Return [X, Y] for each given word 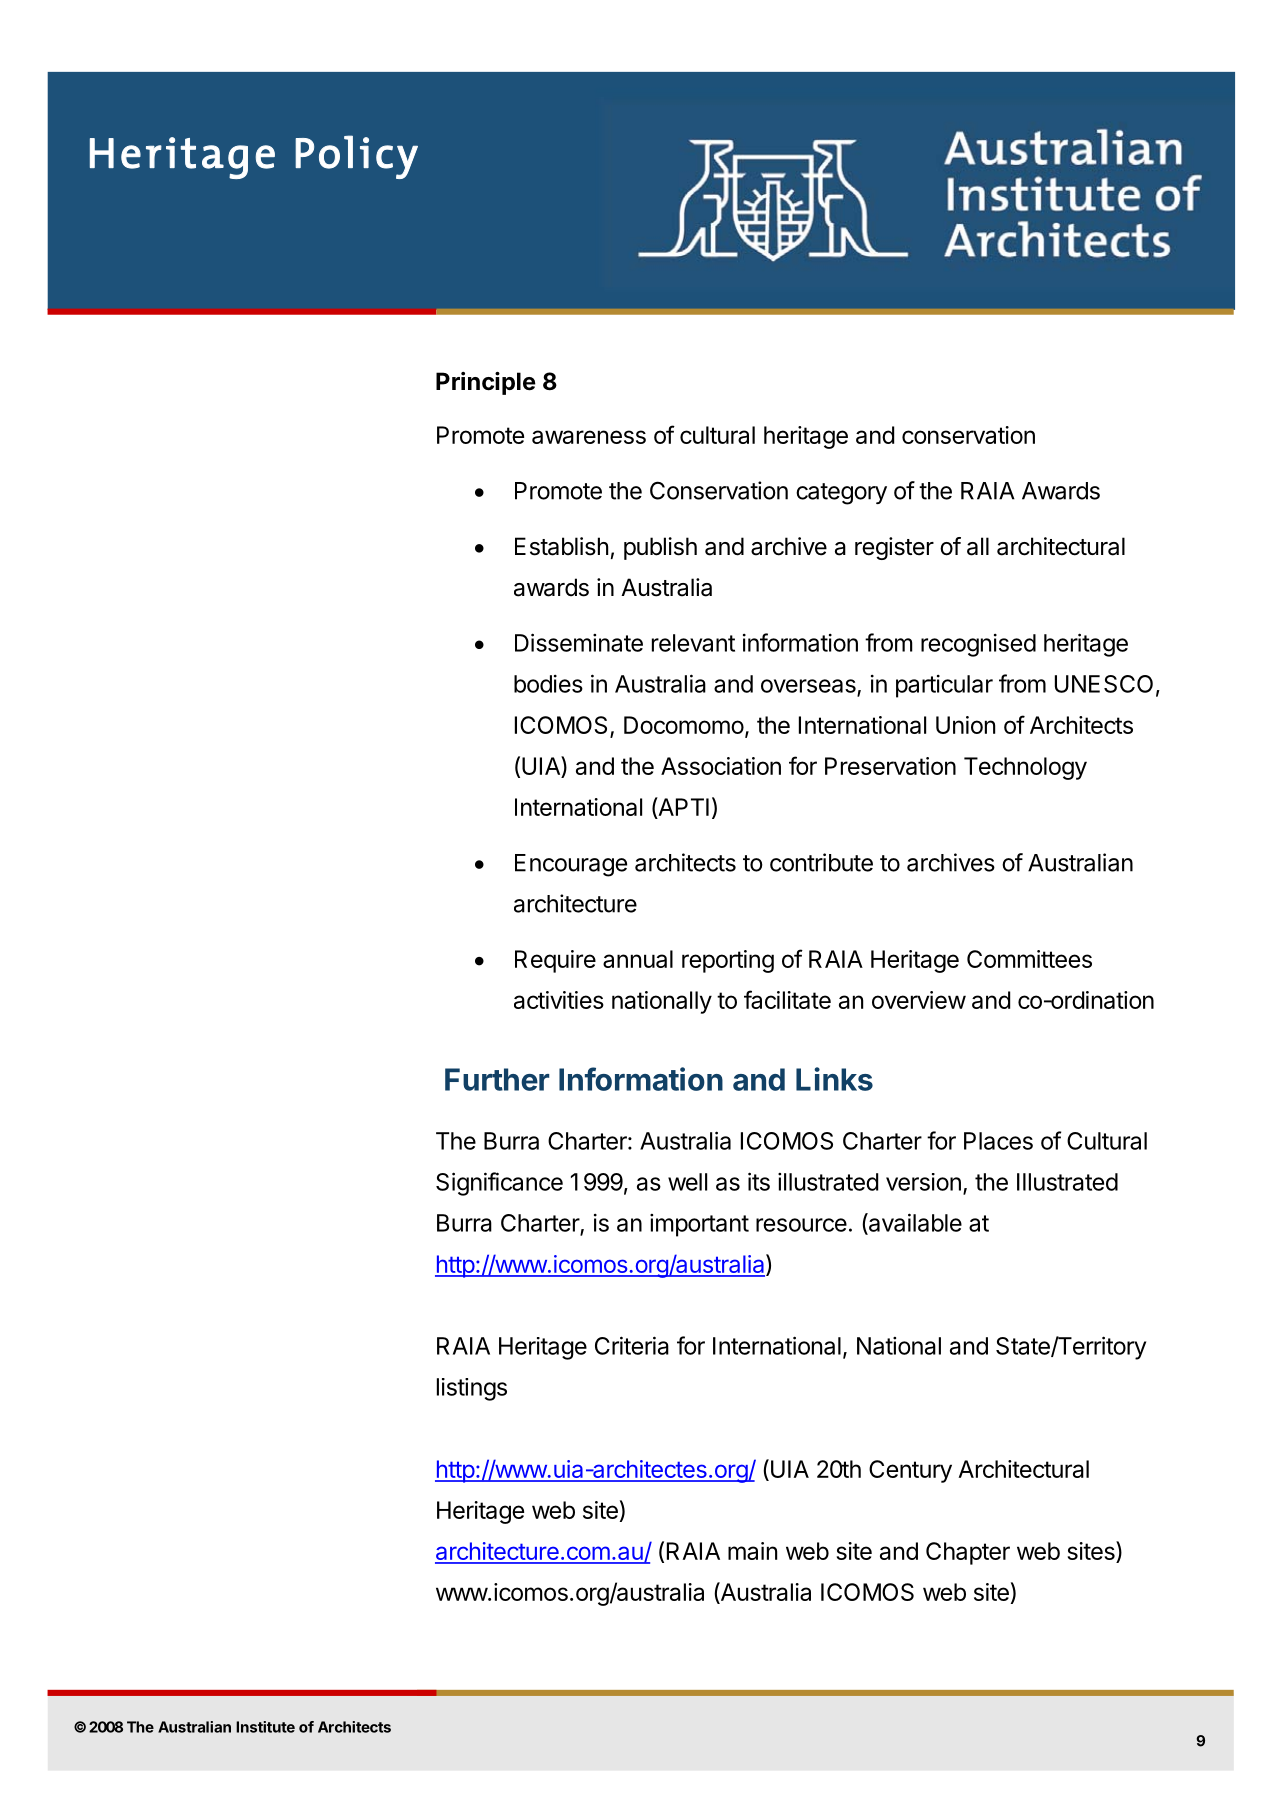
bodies [548, 684]
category [841, 494]
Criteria [632, 1345]
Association [721, 766]
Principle [486, 383]
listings [472, 1389]
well [687, 1182]
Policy [356, 157]
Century [910, 1471]
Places [998, 1141]
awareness [589, 437]
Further [497, 1079]
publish [660, 548]
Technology [1025, 768]
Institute [265, 1727]
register [894, 548]
